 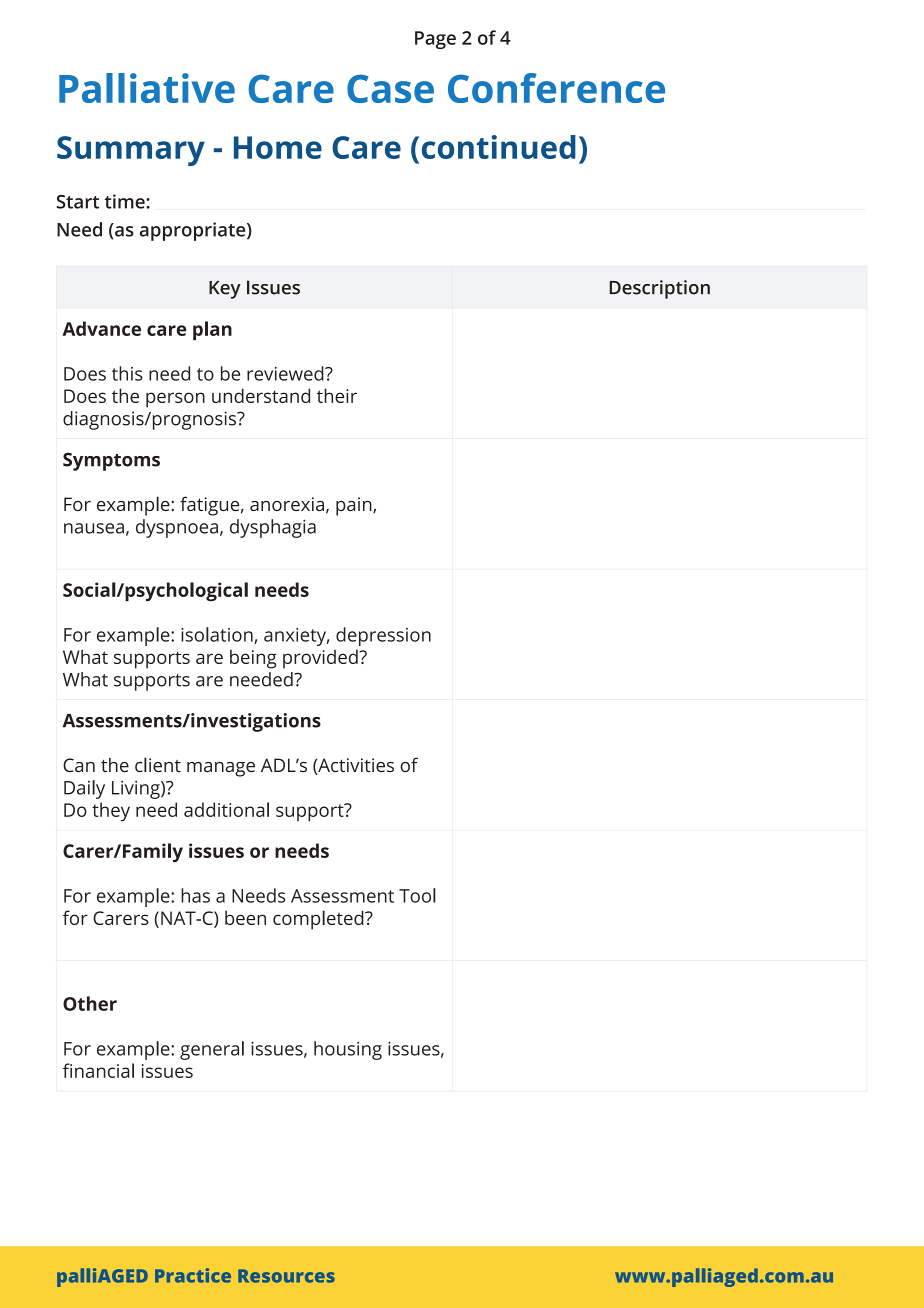 What do you see at coordinates (177, 528) in the document?
I see `dyspnoea` at bounding box center [177, 528].
